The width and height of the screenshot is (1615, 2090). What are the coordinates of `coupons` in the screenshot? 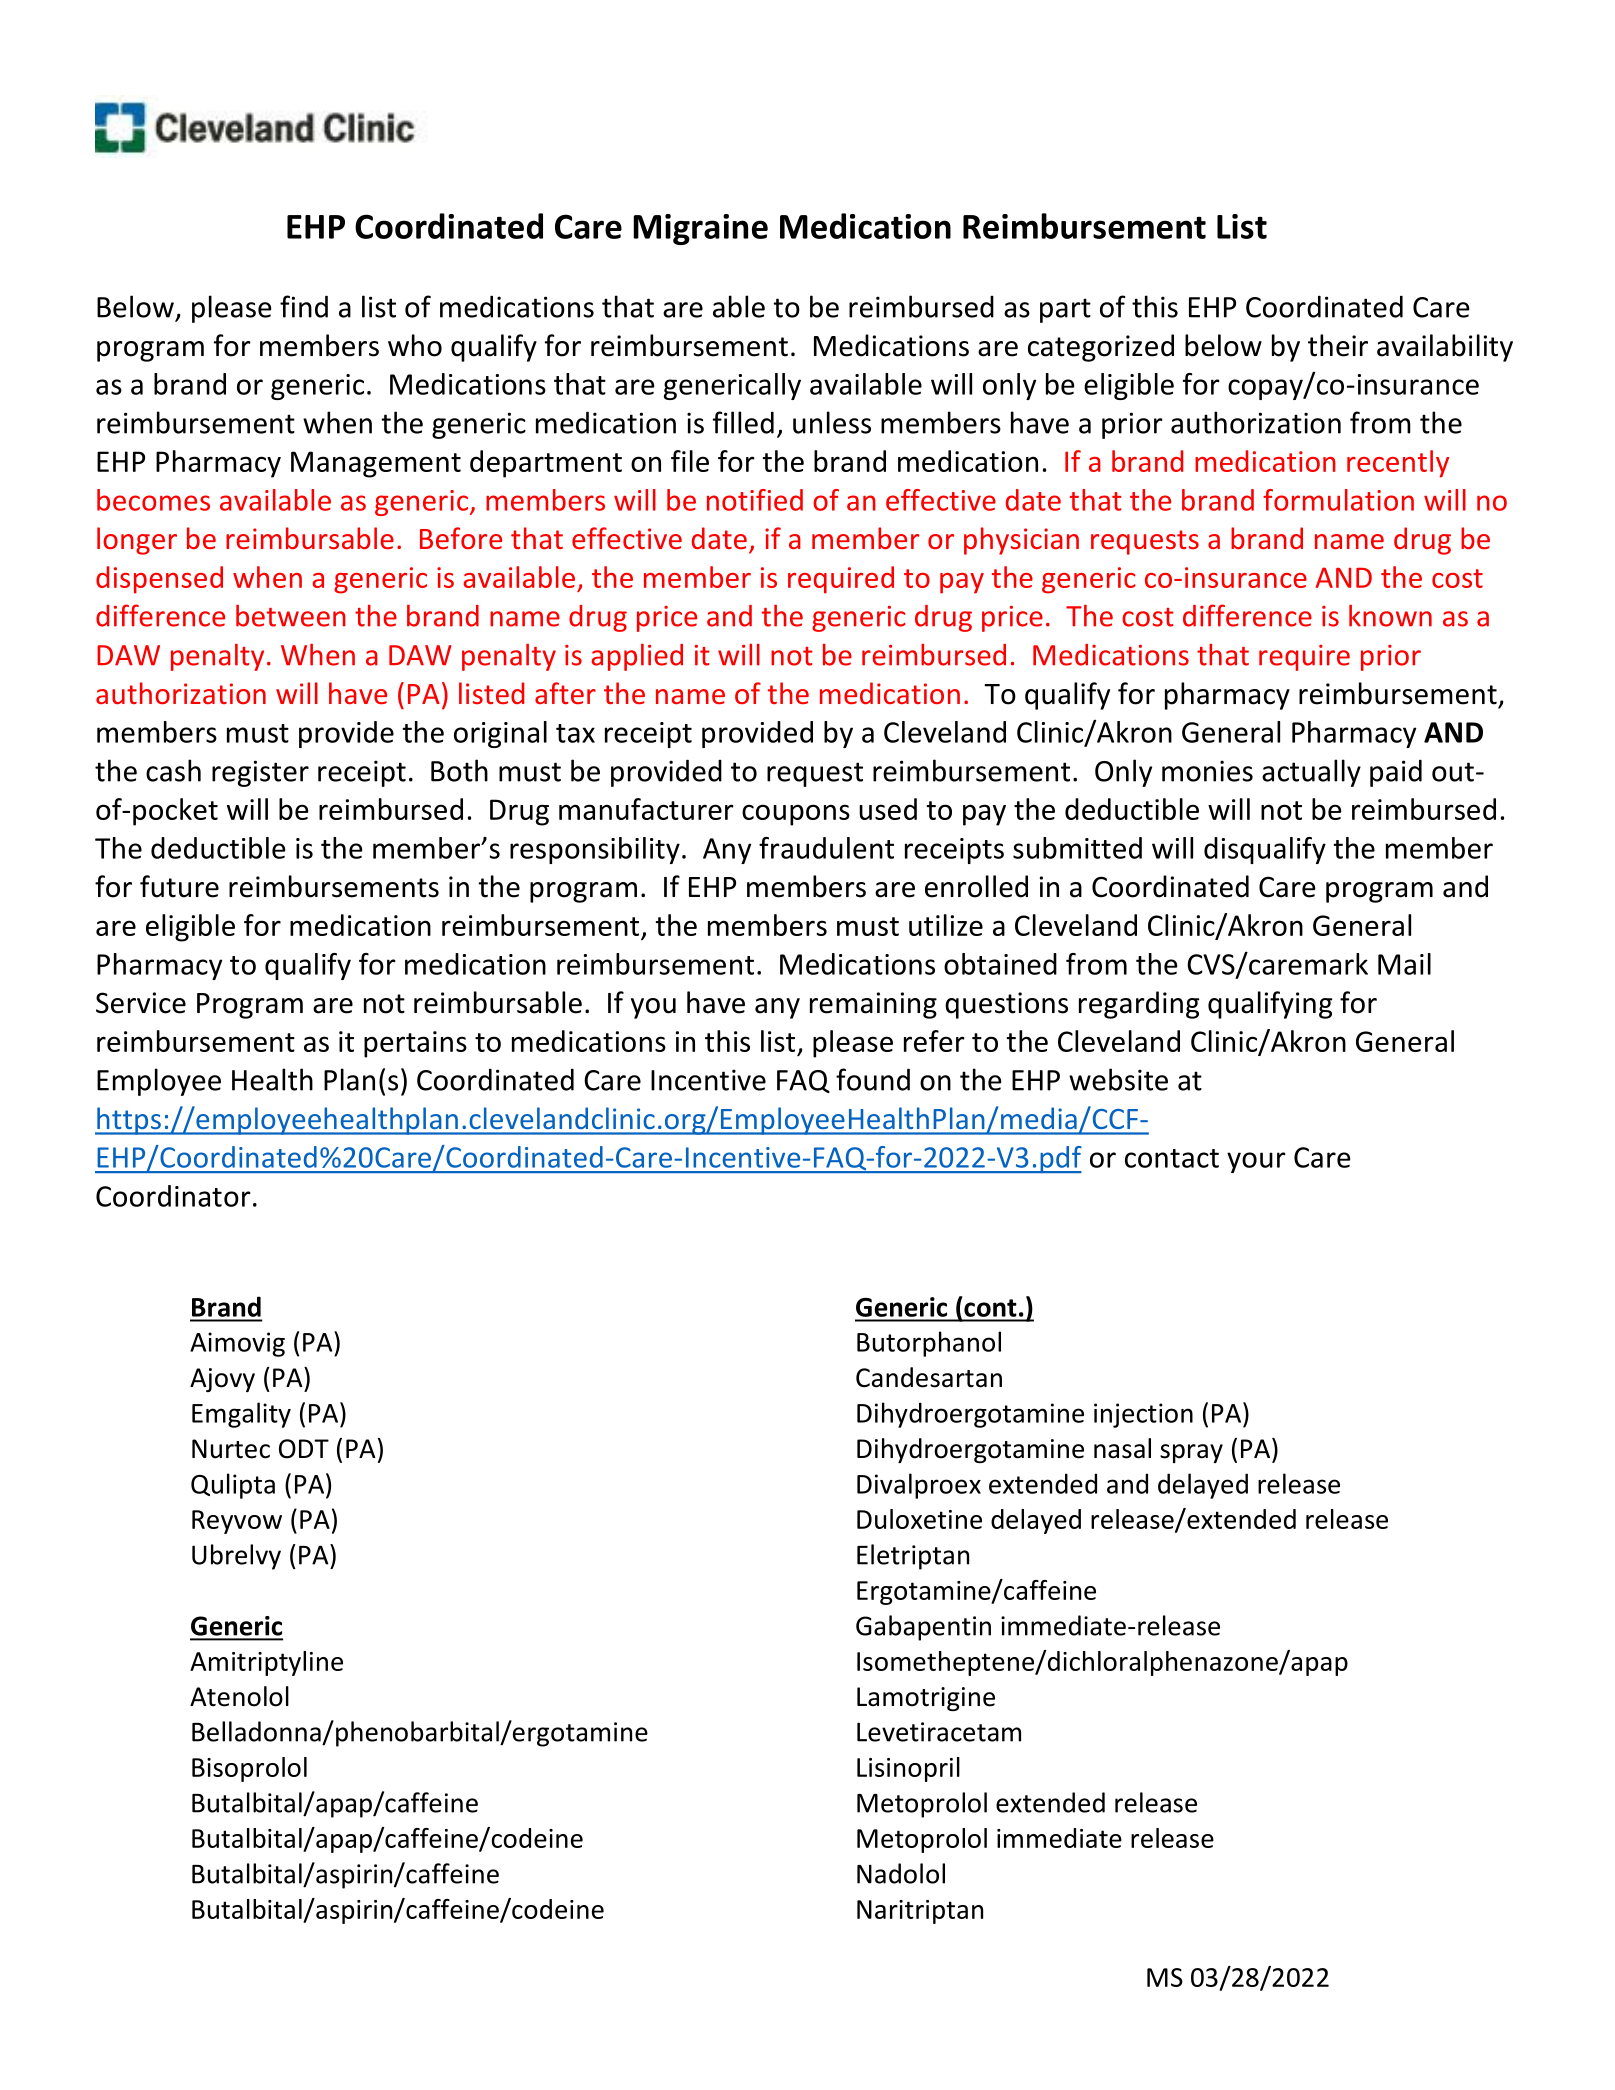 It's located at (796, 815).
